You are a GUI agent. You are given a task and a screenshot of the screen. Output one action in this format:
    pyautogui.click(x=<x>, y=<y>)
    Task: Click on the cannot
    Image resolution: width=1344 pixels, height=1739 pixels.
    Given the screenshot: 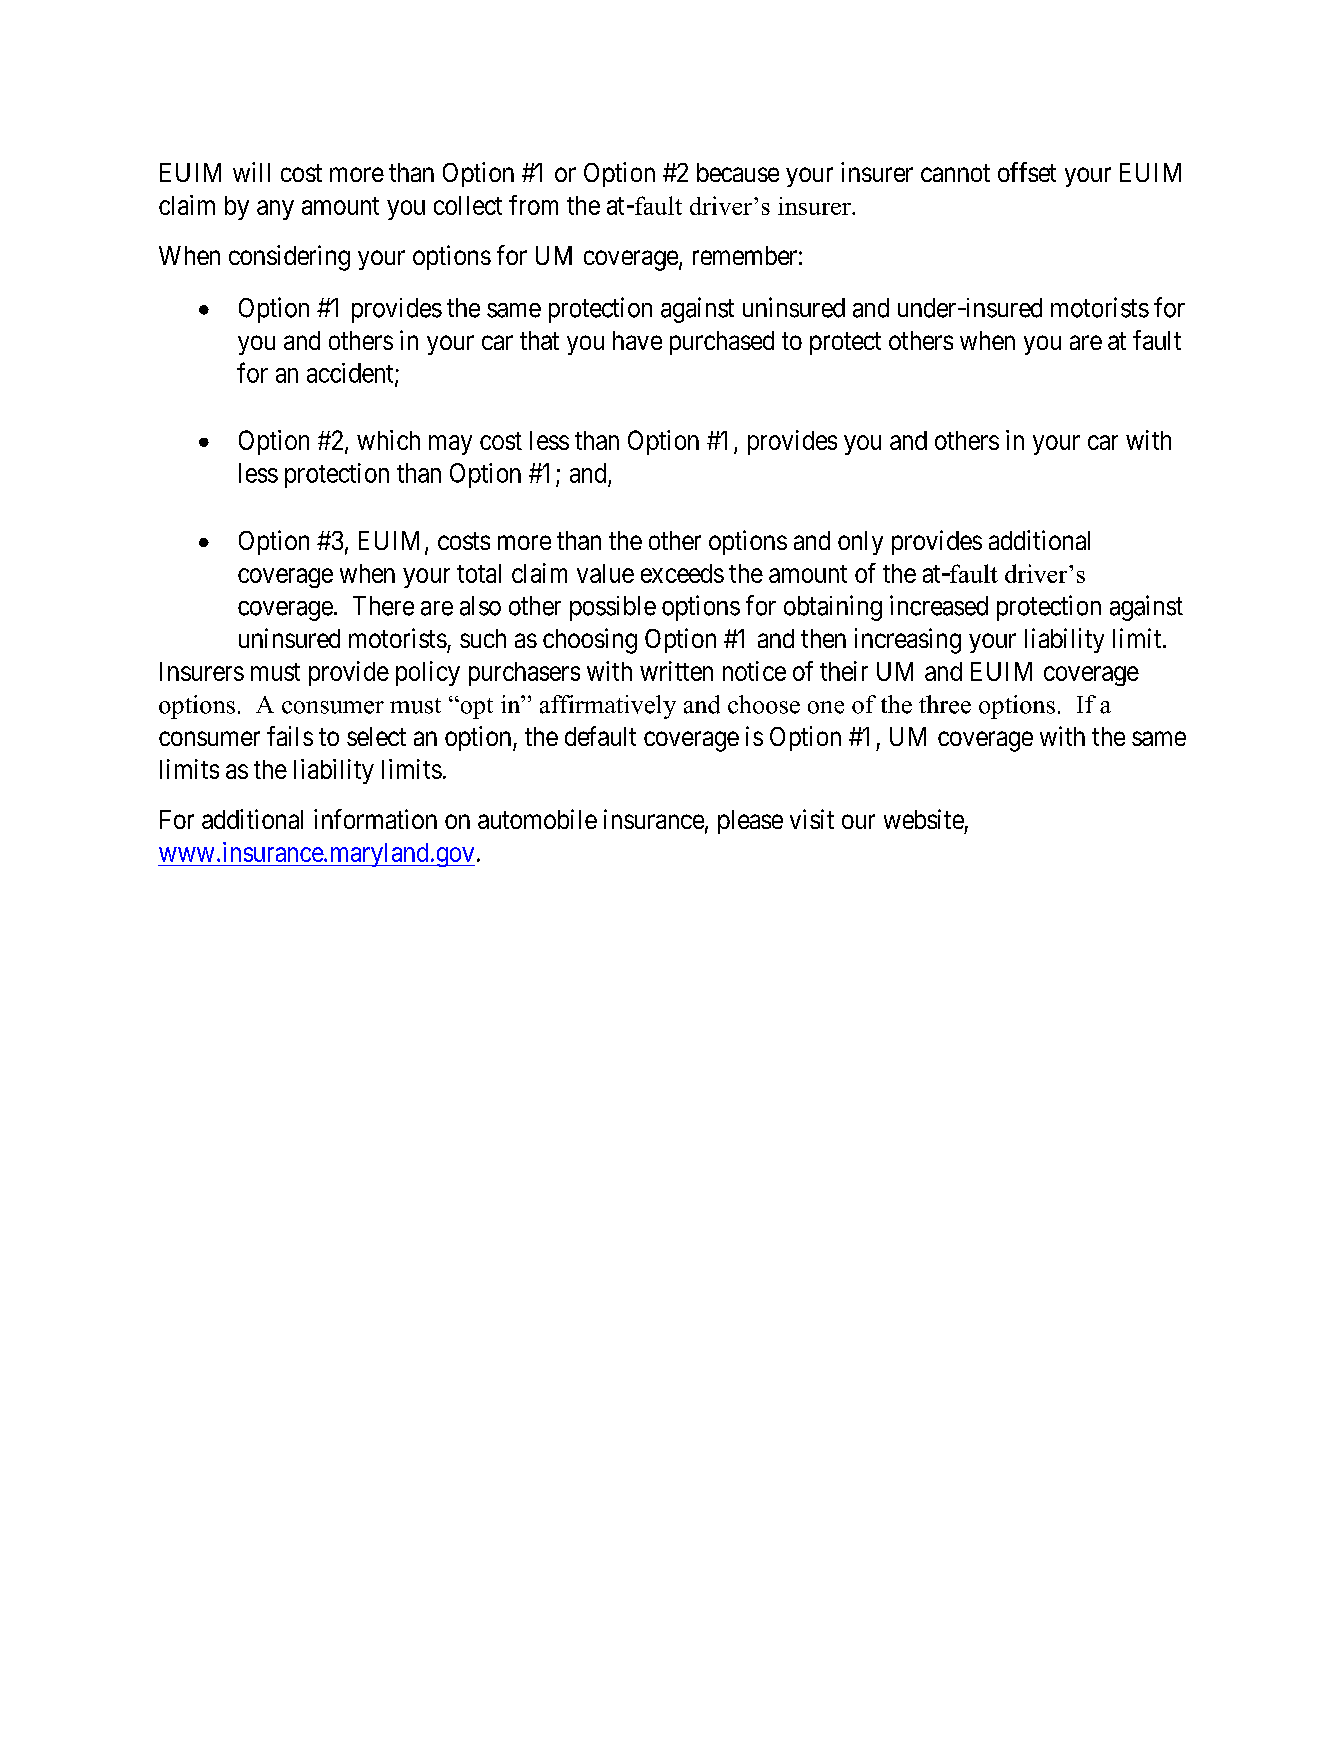 What is the action you would take?
    pyautogui.click(x=955, y=173)
